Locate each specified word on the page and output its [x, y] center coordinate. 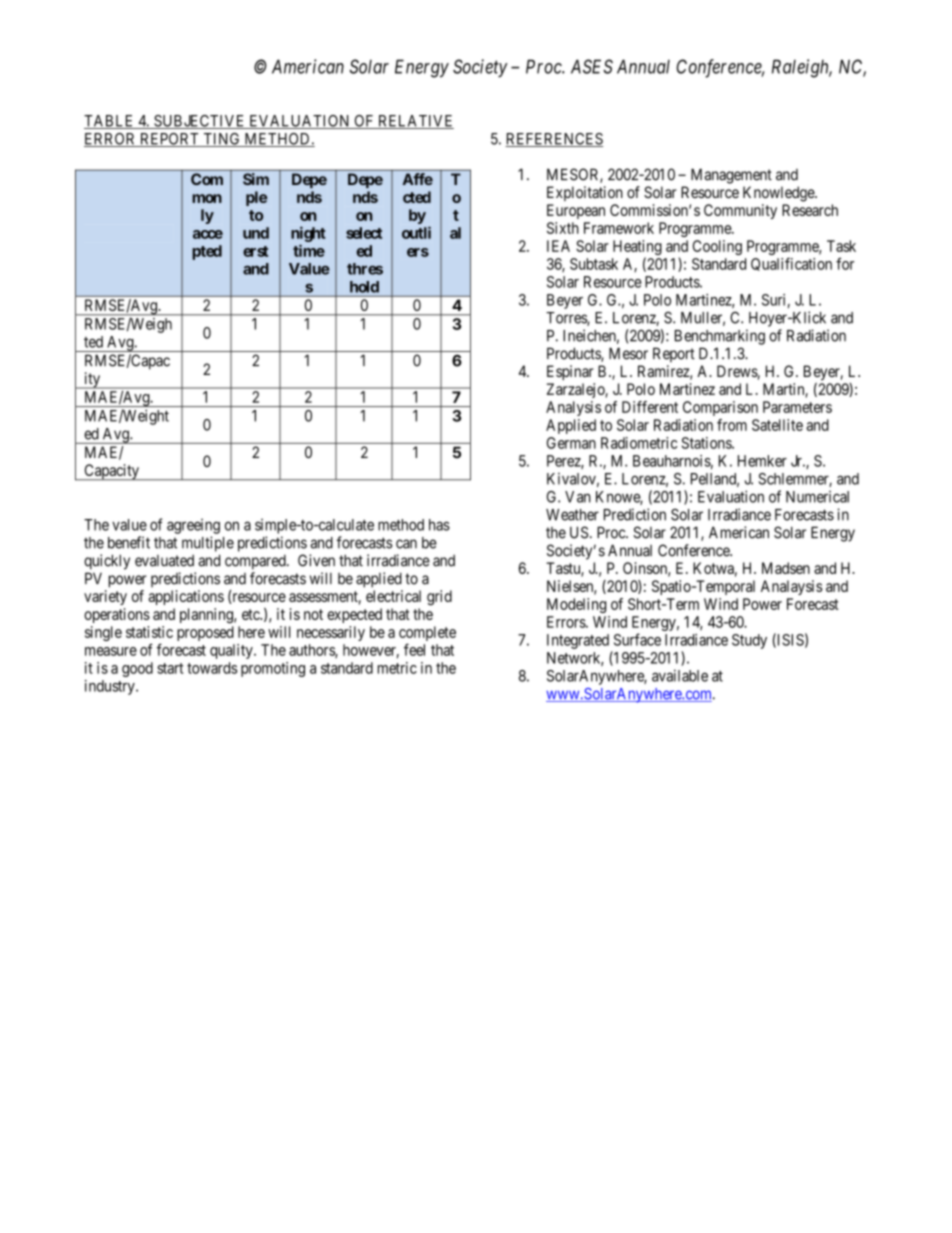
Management [731, 176]
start [170, 668]
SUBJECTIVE [199, 122]
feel [414, 649]
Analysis [573, 408]
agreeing [193, 526]
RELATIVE [415, 122]
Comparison [720, 408]
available [680, 675]
